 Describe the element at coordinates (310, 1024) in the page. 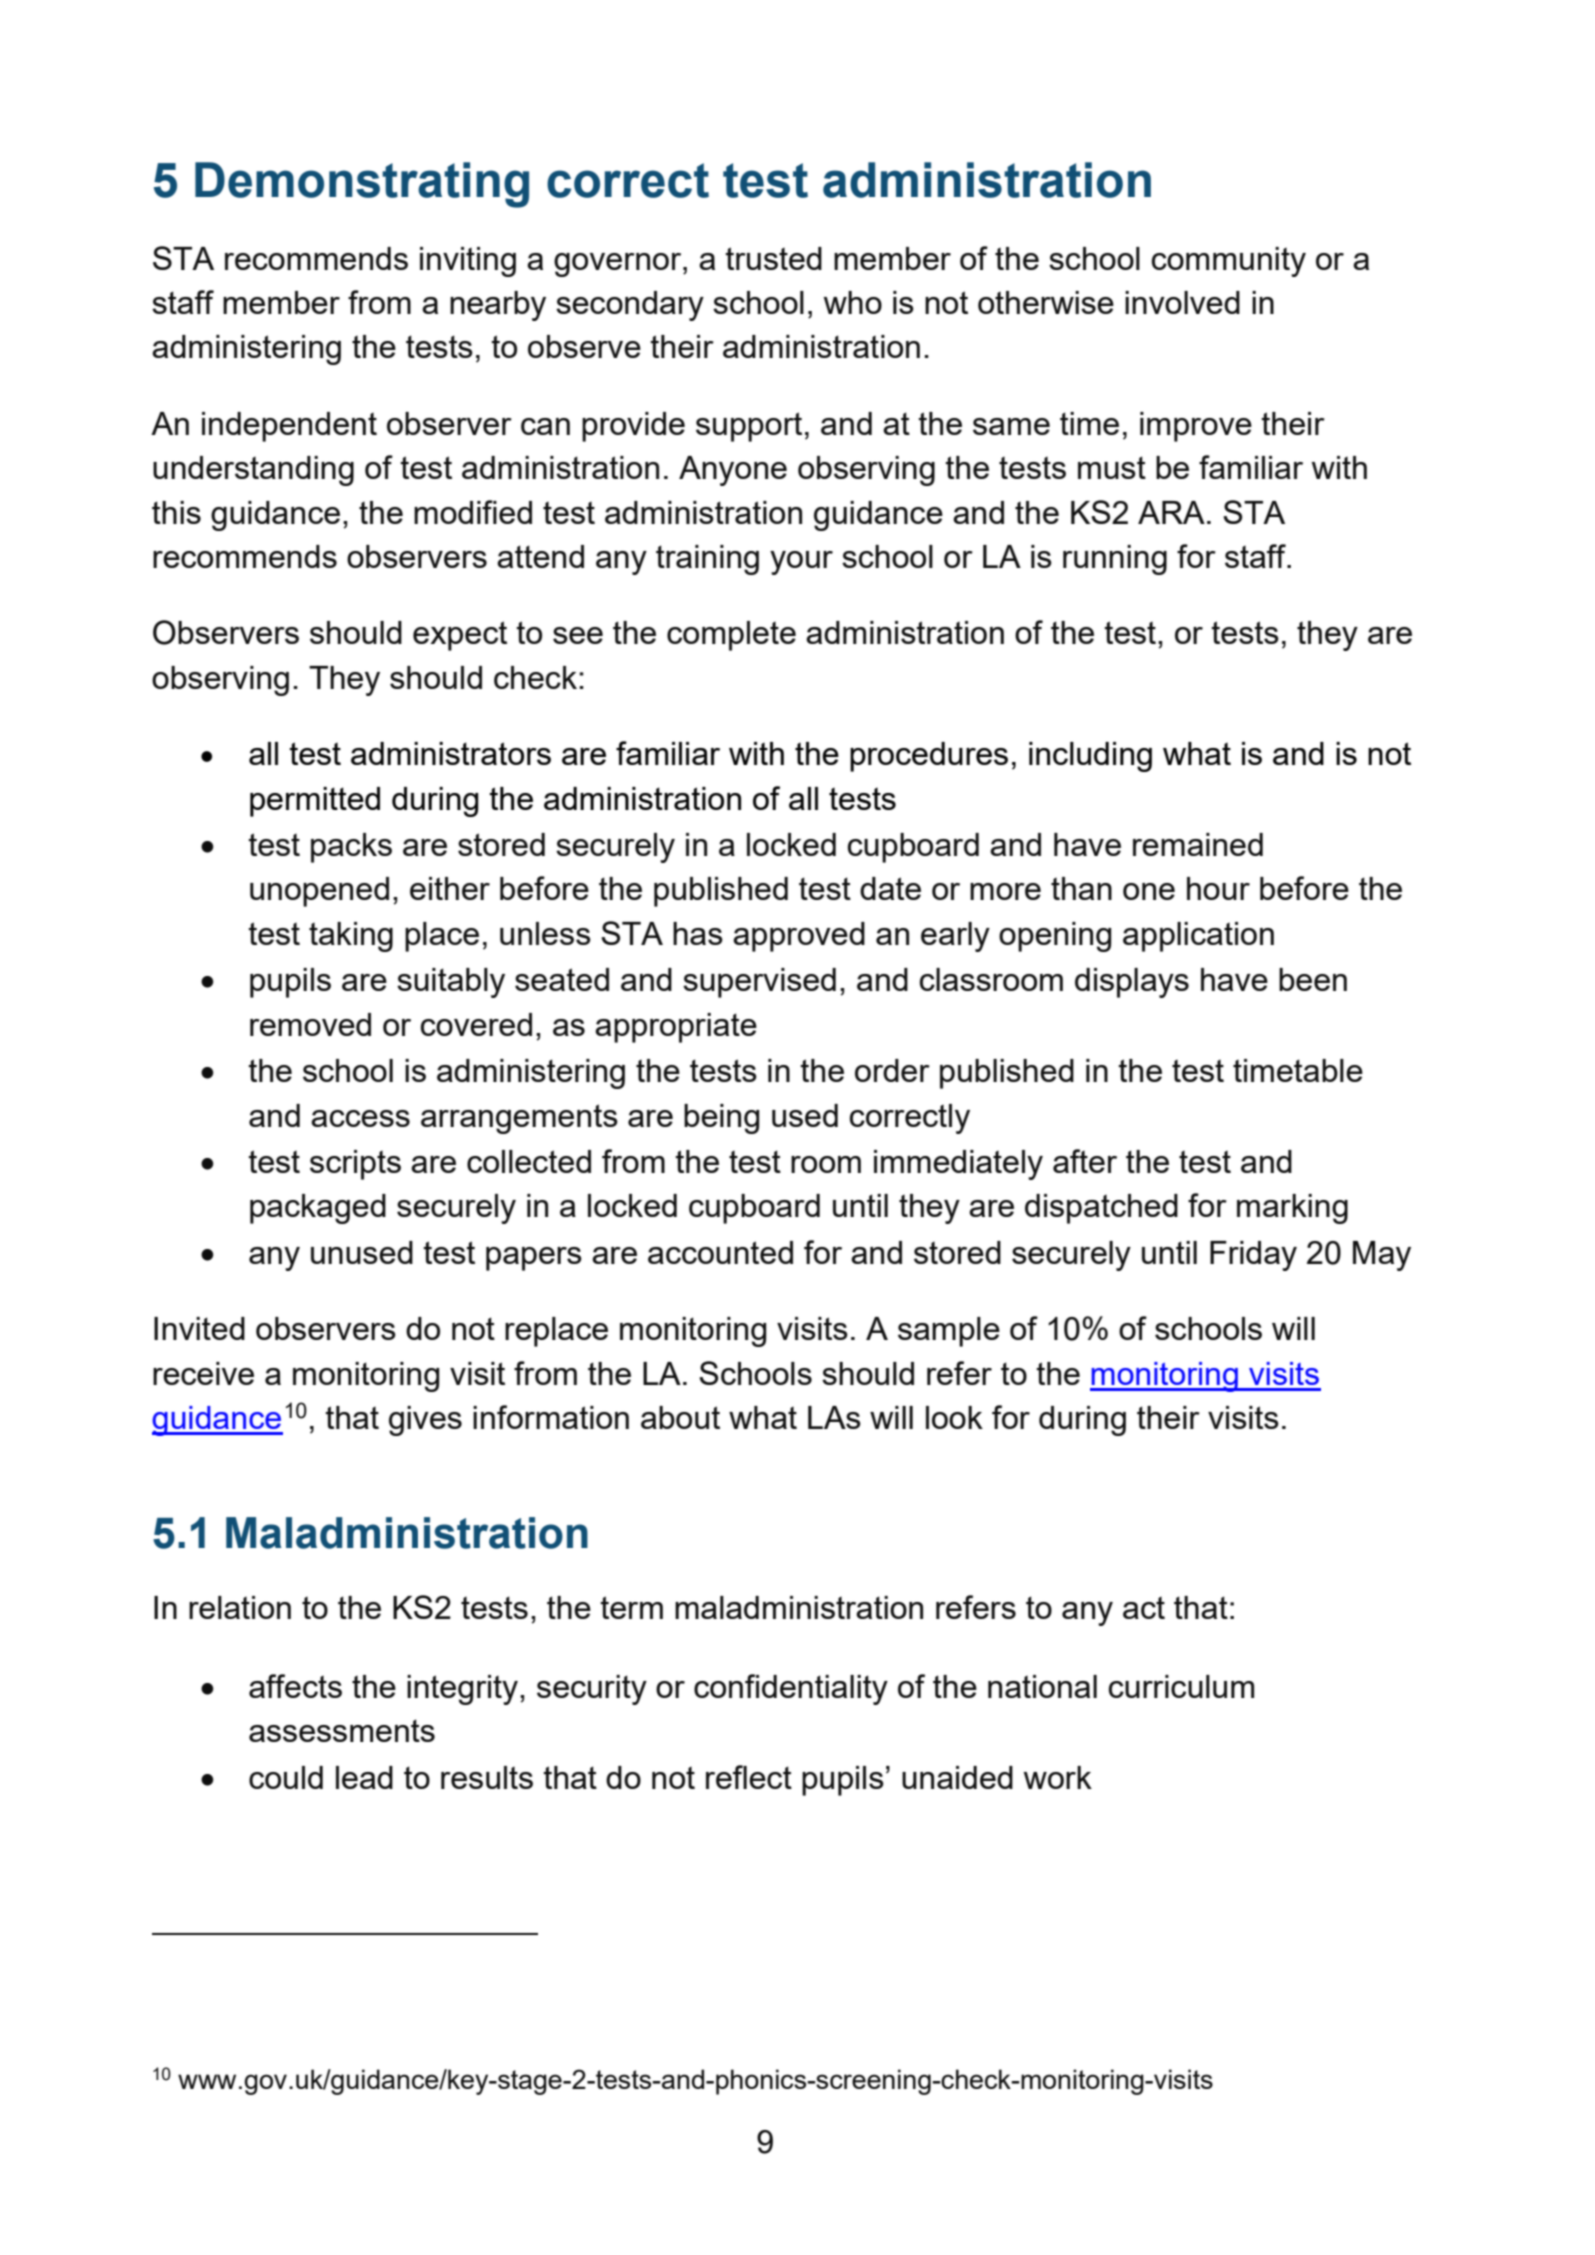

I see `removed` at that location.
